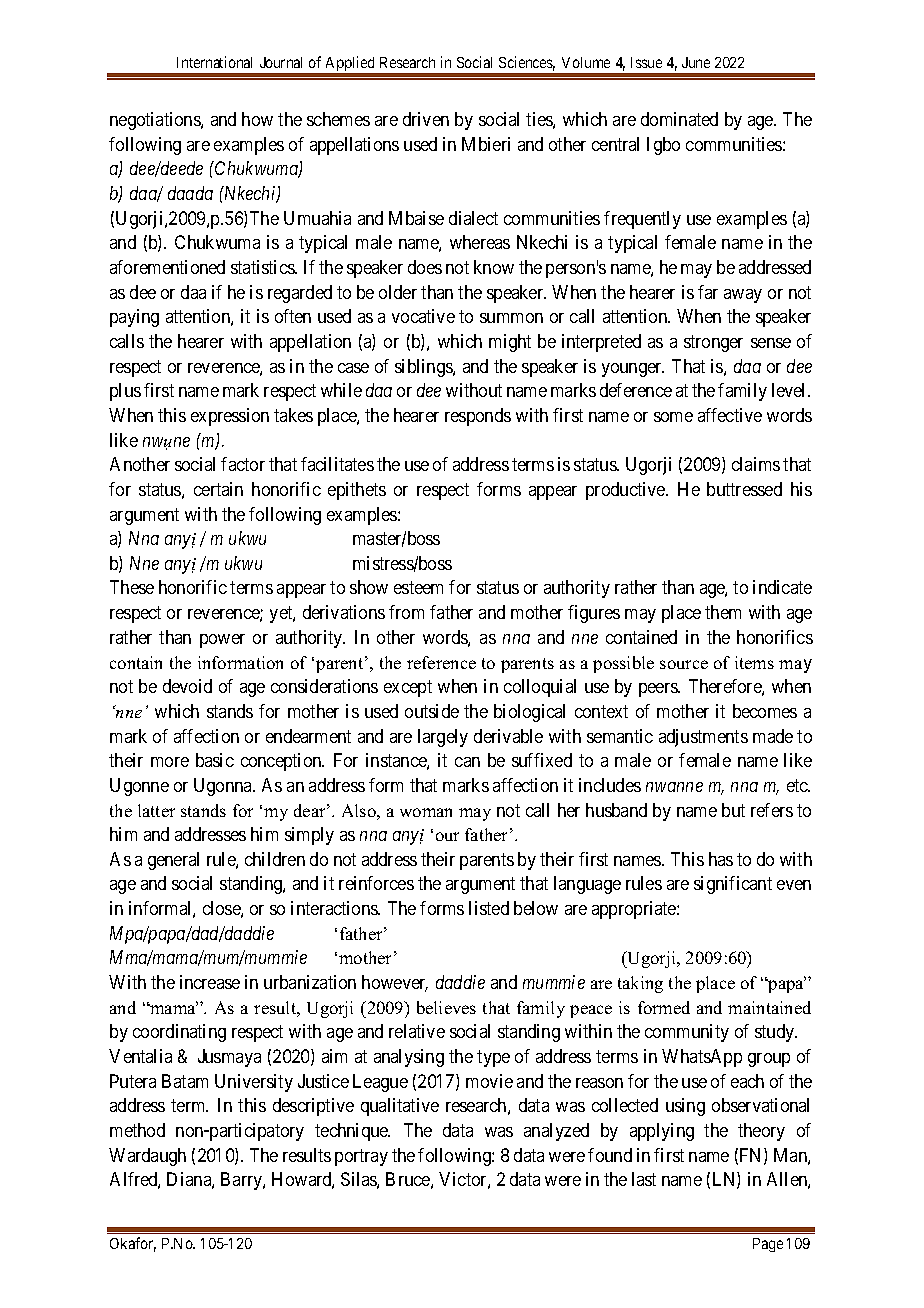  What do you see at coordinates (361, 1157) in the page?
I see `portray` at bounding box center [361, 1157].
